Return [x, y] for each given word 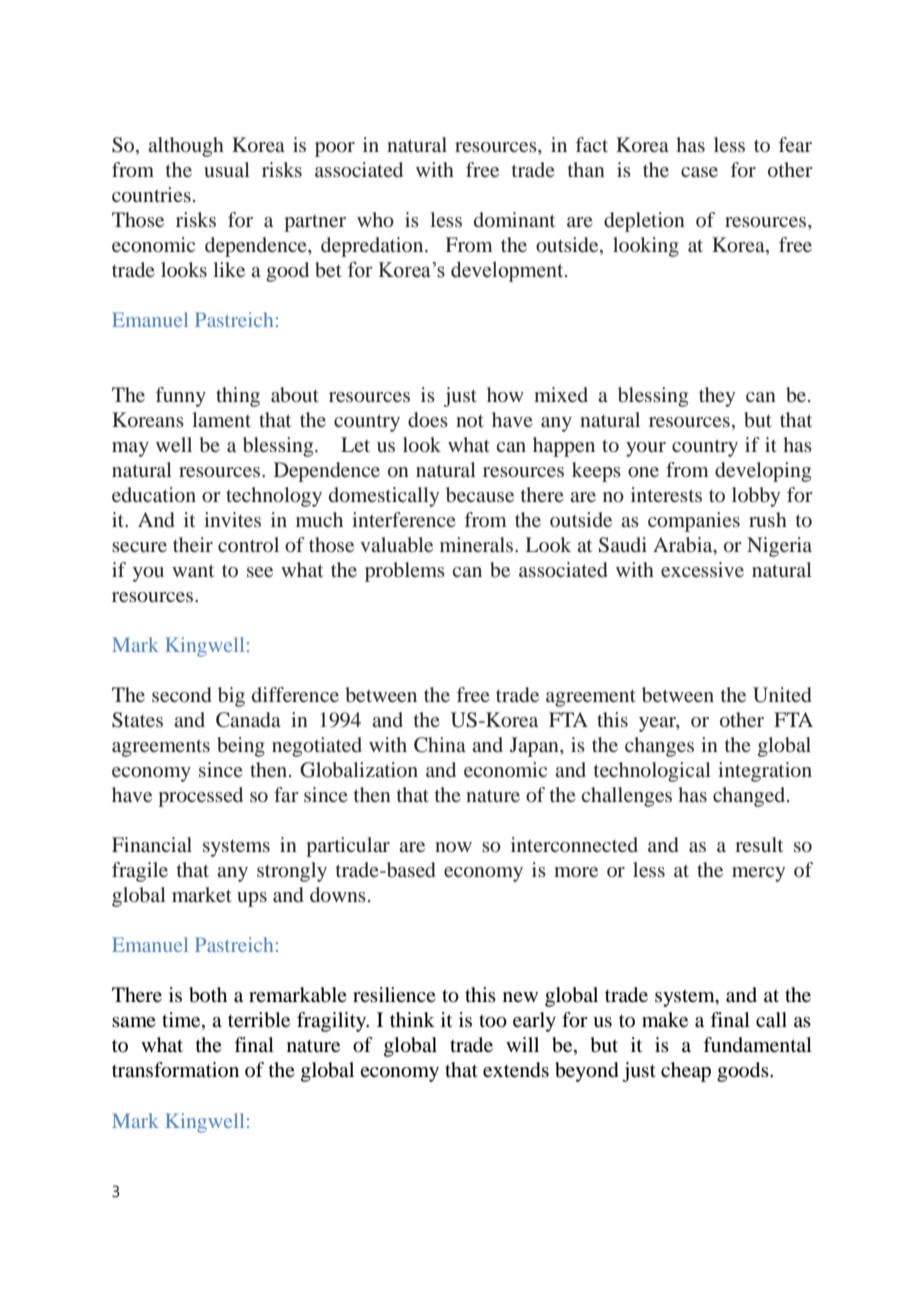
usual [227, 169]
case [699, 172]
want [193, 570]
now [453, 847]
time [182, 1021]
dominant [514, 219]
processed [200, 797]
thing [238, 397]
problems [405, 572]
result [759, 844]
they [717, 397]
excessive [702, 569]
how [505, 394]
